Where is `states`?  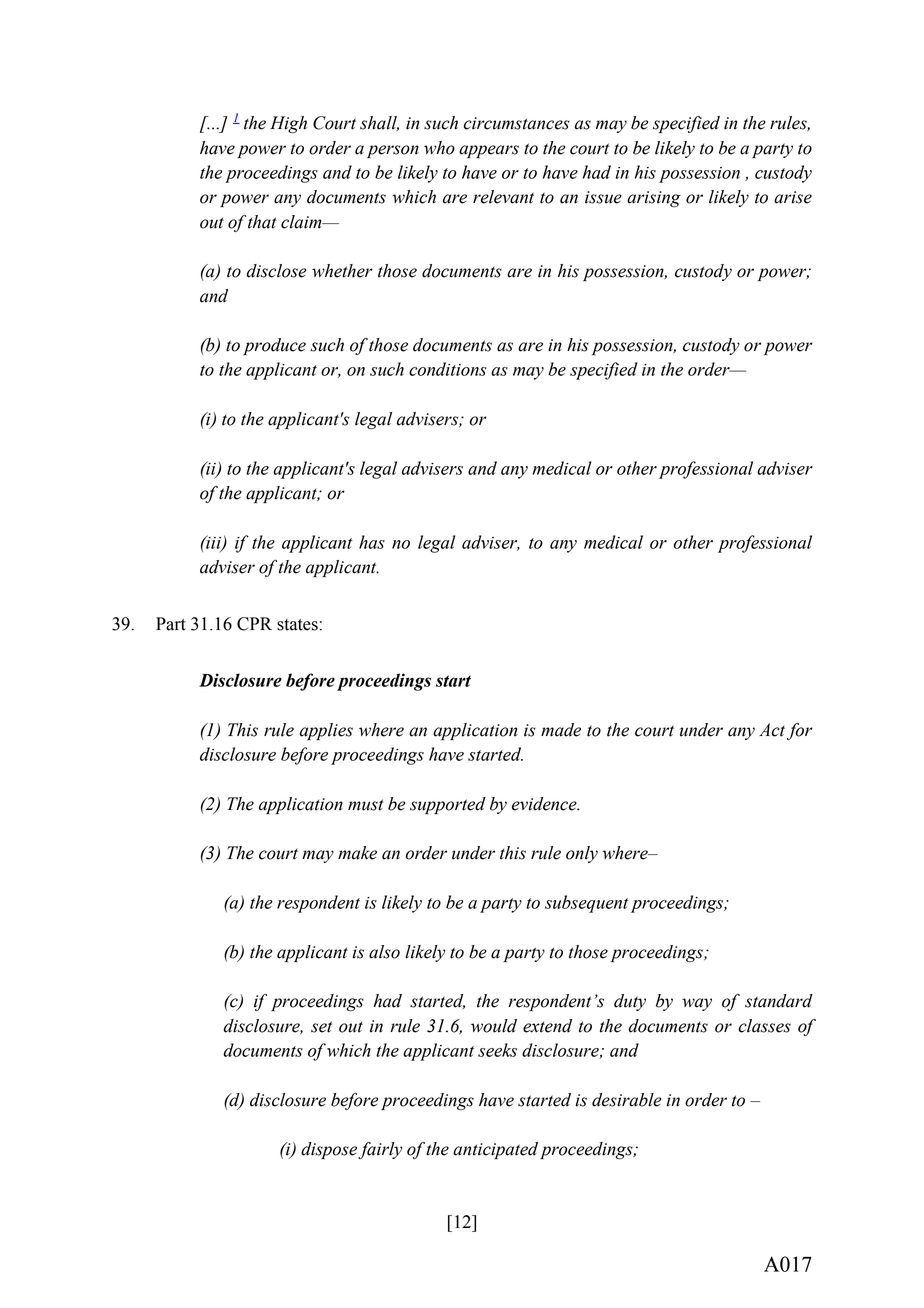 states is located at coordinates (297, 625).
